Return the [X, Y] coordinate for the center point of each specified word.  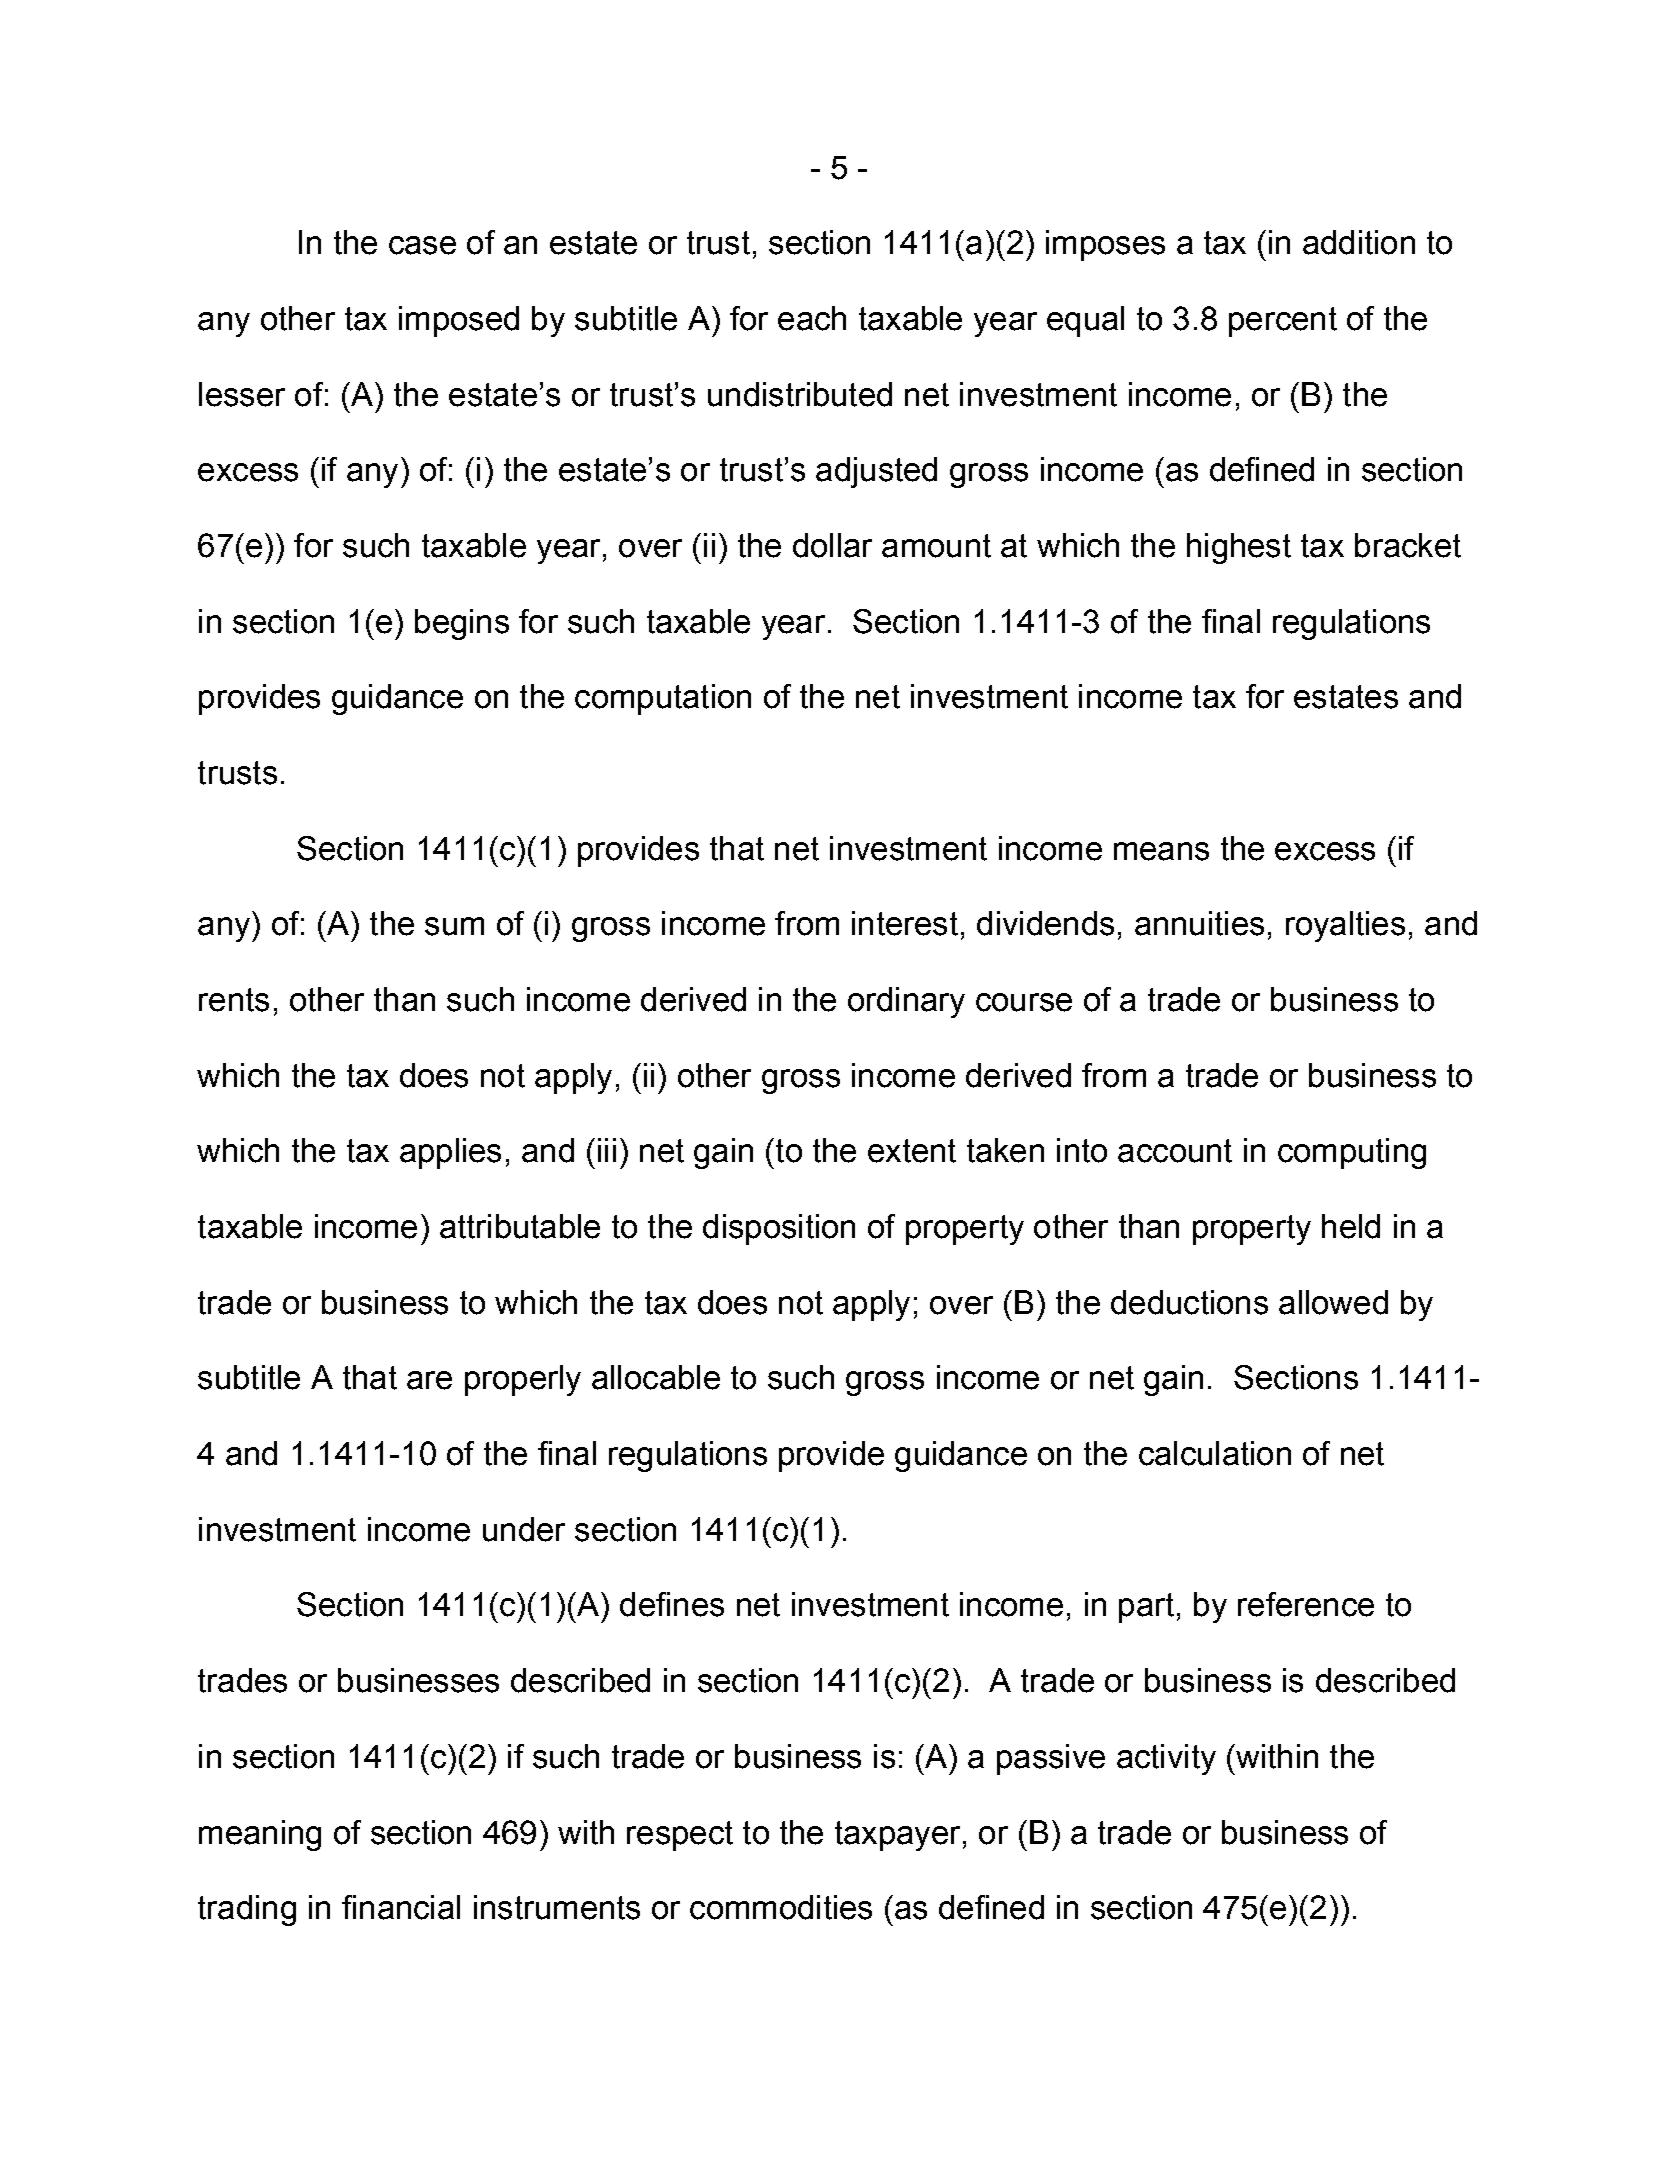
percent [1283, 322]
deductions [1189, 1302]
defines [672, 1604]
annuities [1199, 923]
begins [462, 624]
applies [450, 1153]
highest [1239, 548]
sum [454, 926]
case [422, 245]
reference [1306, 1604]
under [524, 1529]
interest [905, 923]
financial [401, 1907]
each [812, 318]
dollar [832, 545]
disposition [779, 1229]
